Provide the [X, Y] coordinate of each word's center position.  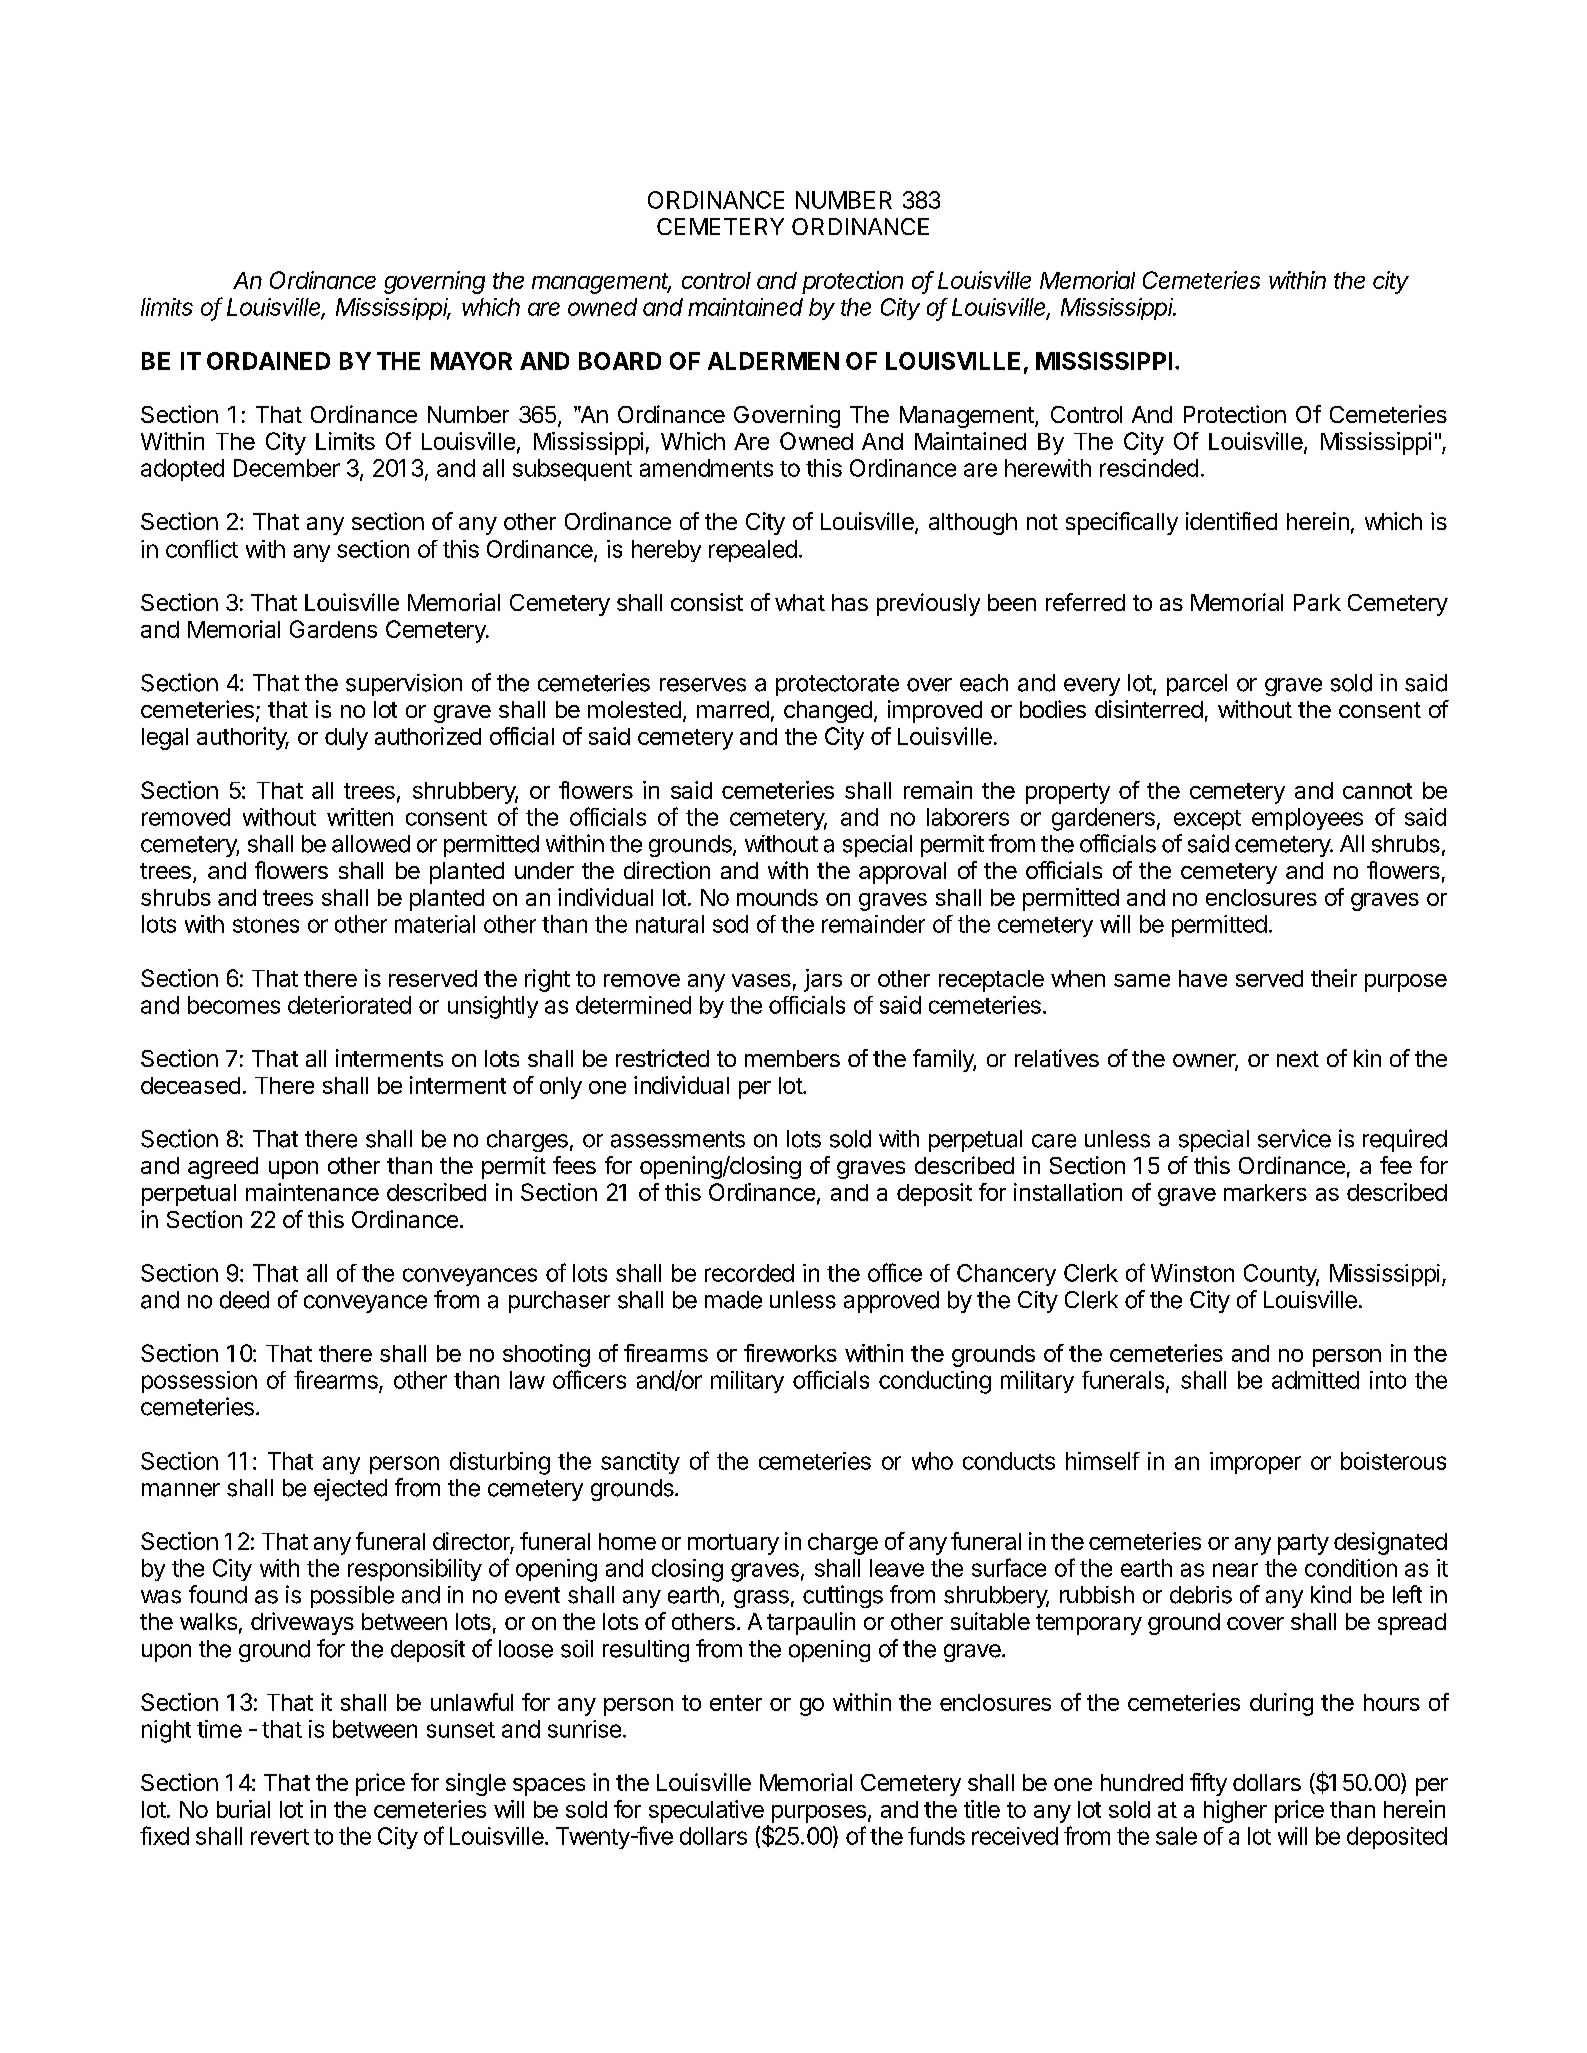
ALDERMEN [773, 361]
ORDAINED [268, 361]
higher [1235, 1811]
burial [243, 1809]
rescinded [1149, 468]
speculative [706, 1811]
